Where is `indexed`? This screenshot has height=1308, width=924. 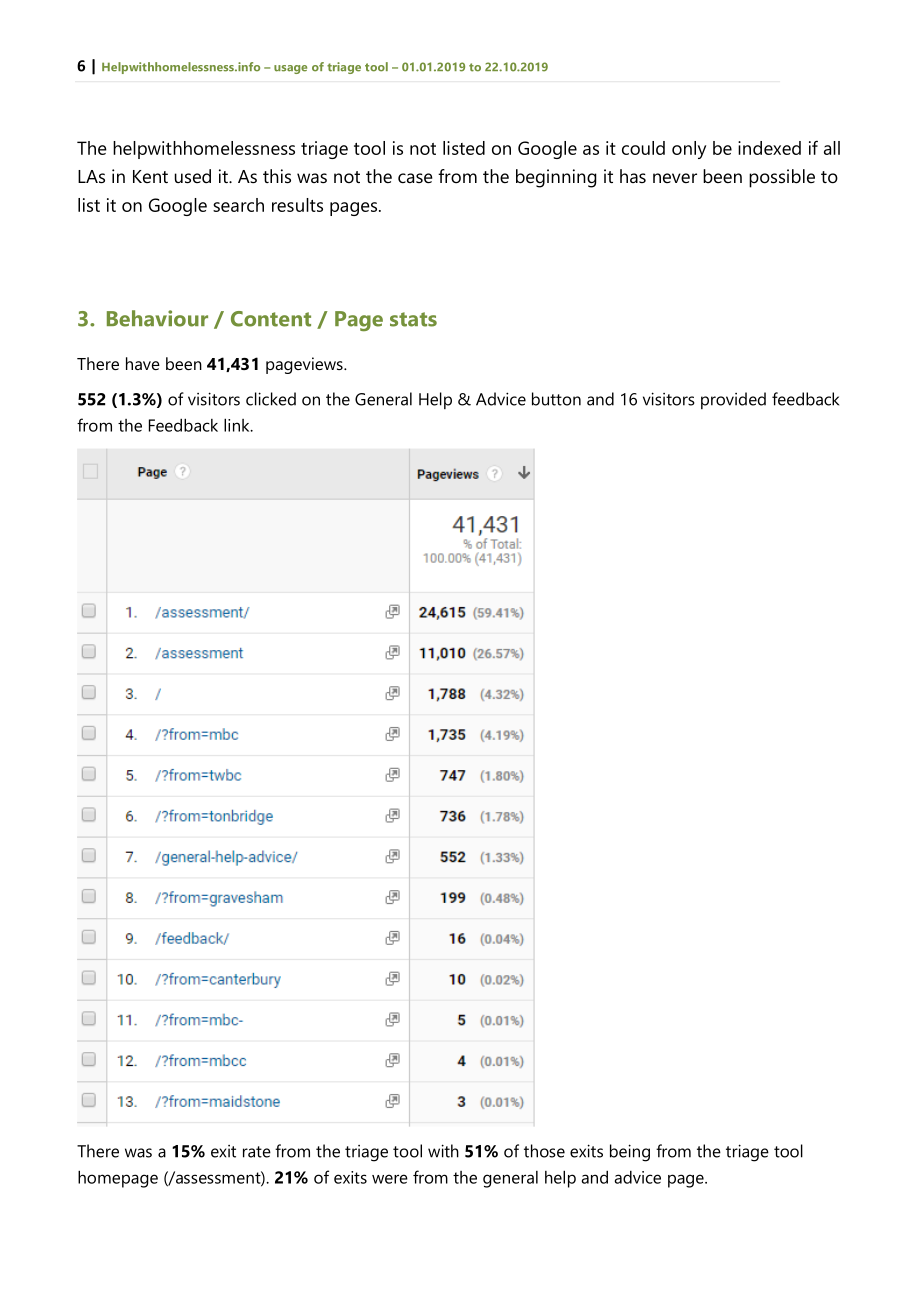
indexed is located at coordinates (769, 148).
